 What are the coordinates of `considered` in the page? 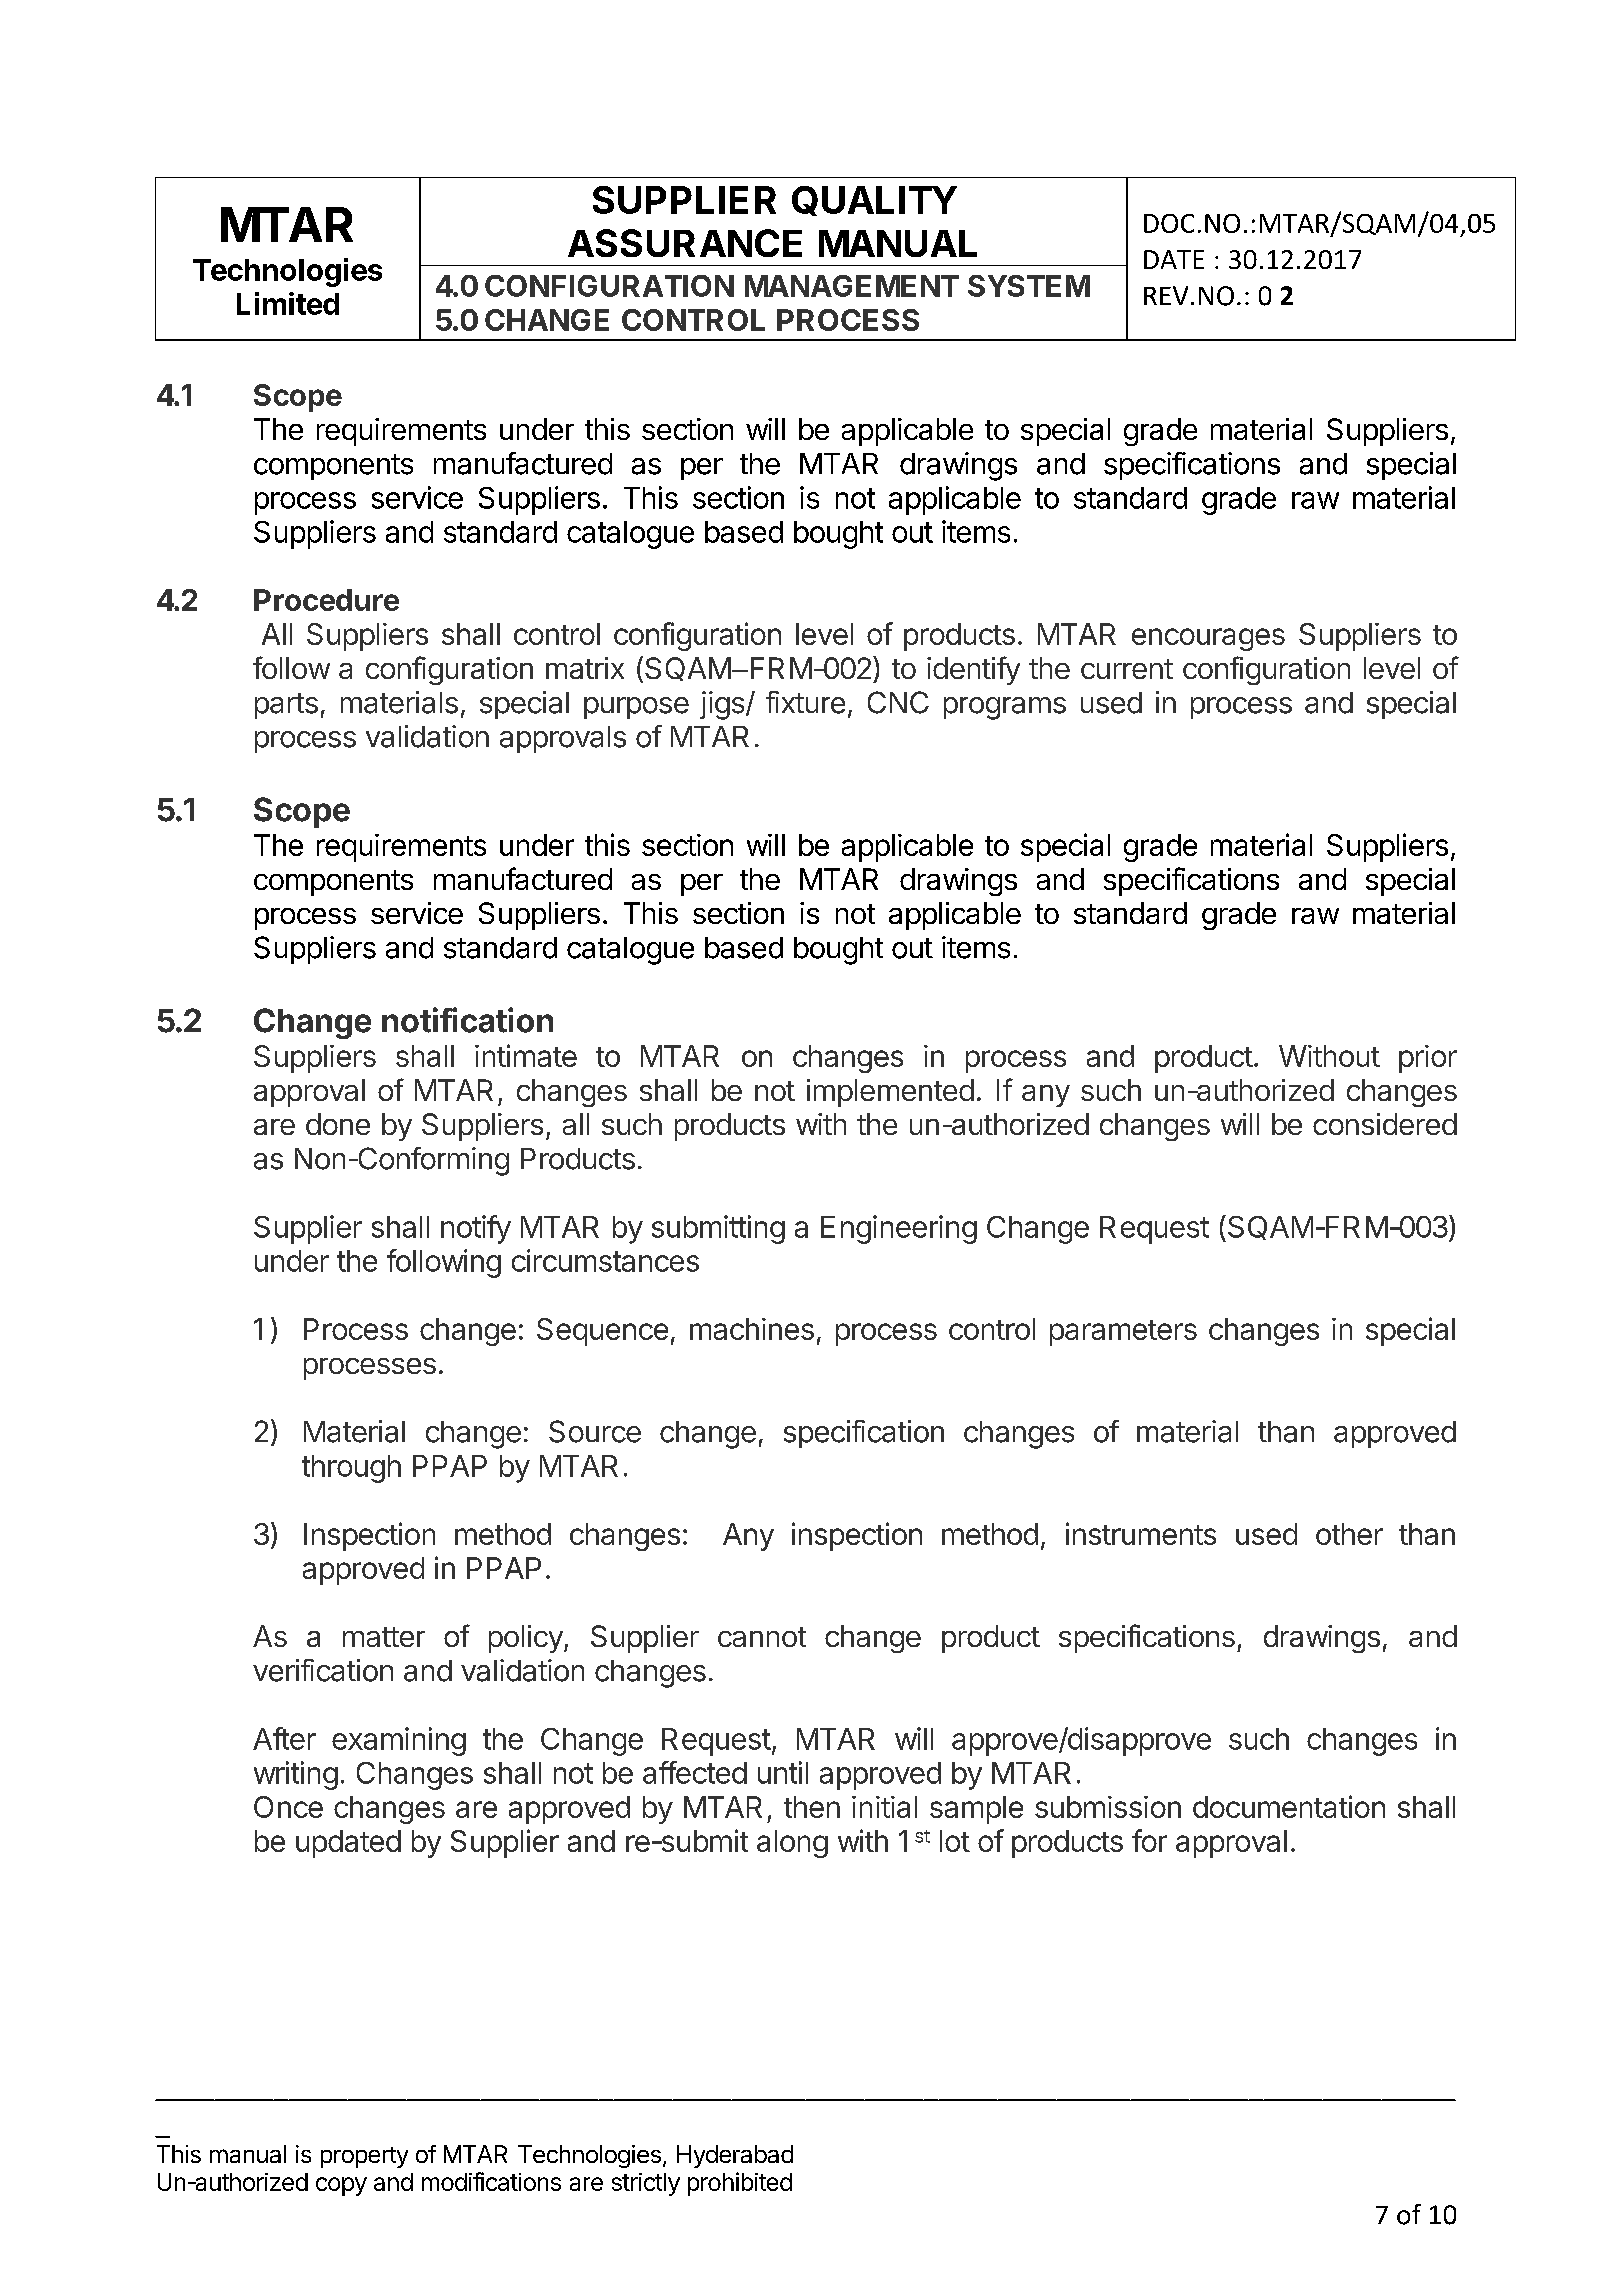 It's located at (1385, 1124).
